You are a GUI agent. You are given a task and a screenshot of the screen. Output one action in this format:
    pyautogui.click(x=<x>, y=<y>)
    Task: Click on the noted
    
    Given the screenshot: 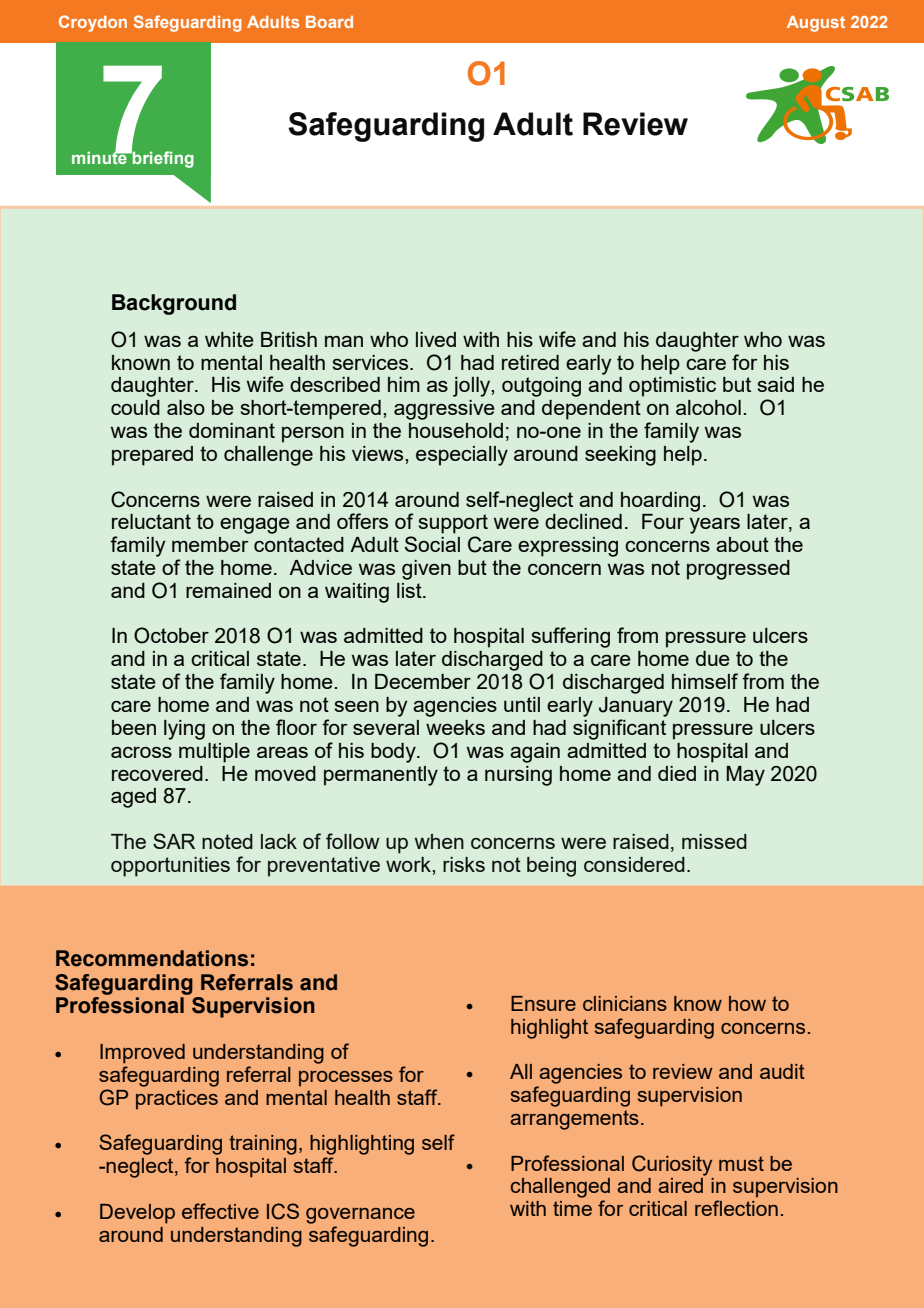 What is the action you would take?
    pyautogui.click(x=227, y=841)
